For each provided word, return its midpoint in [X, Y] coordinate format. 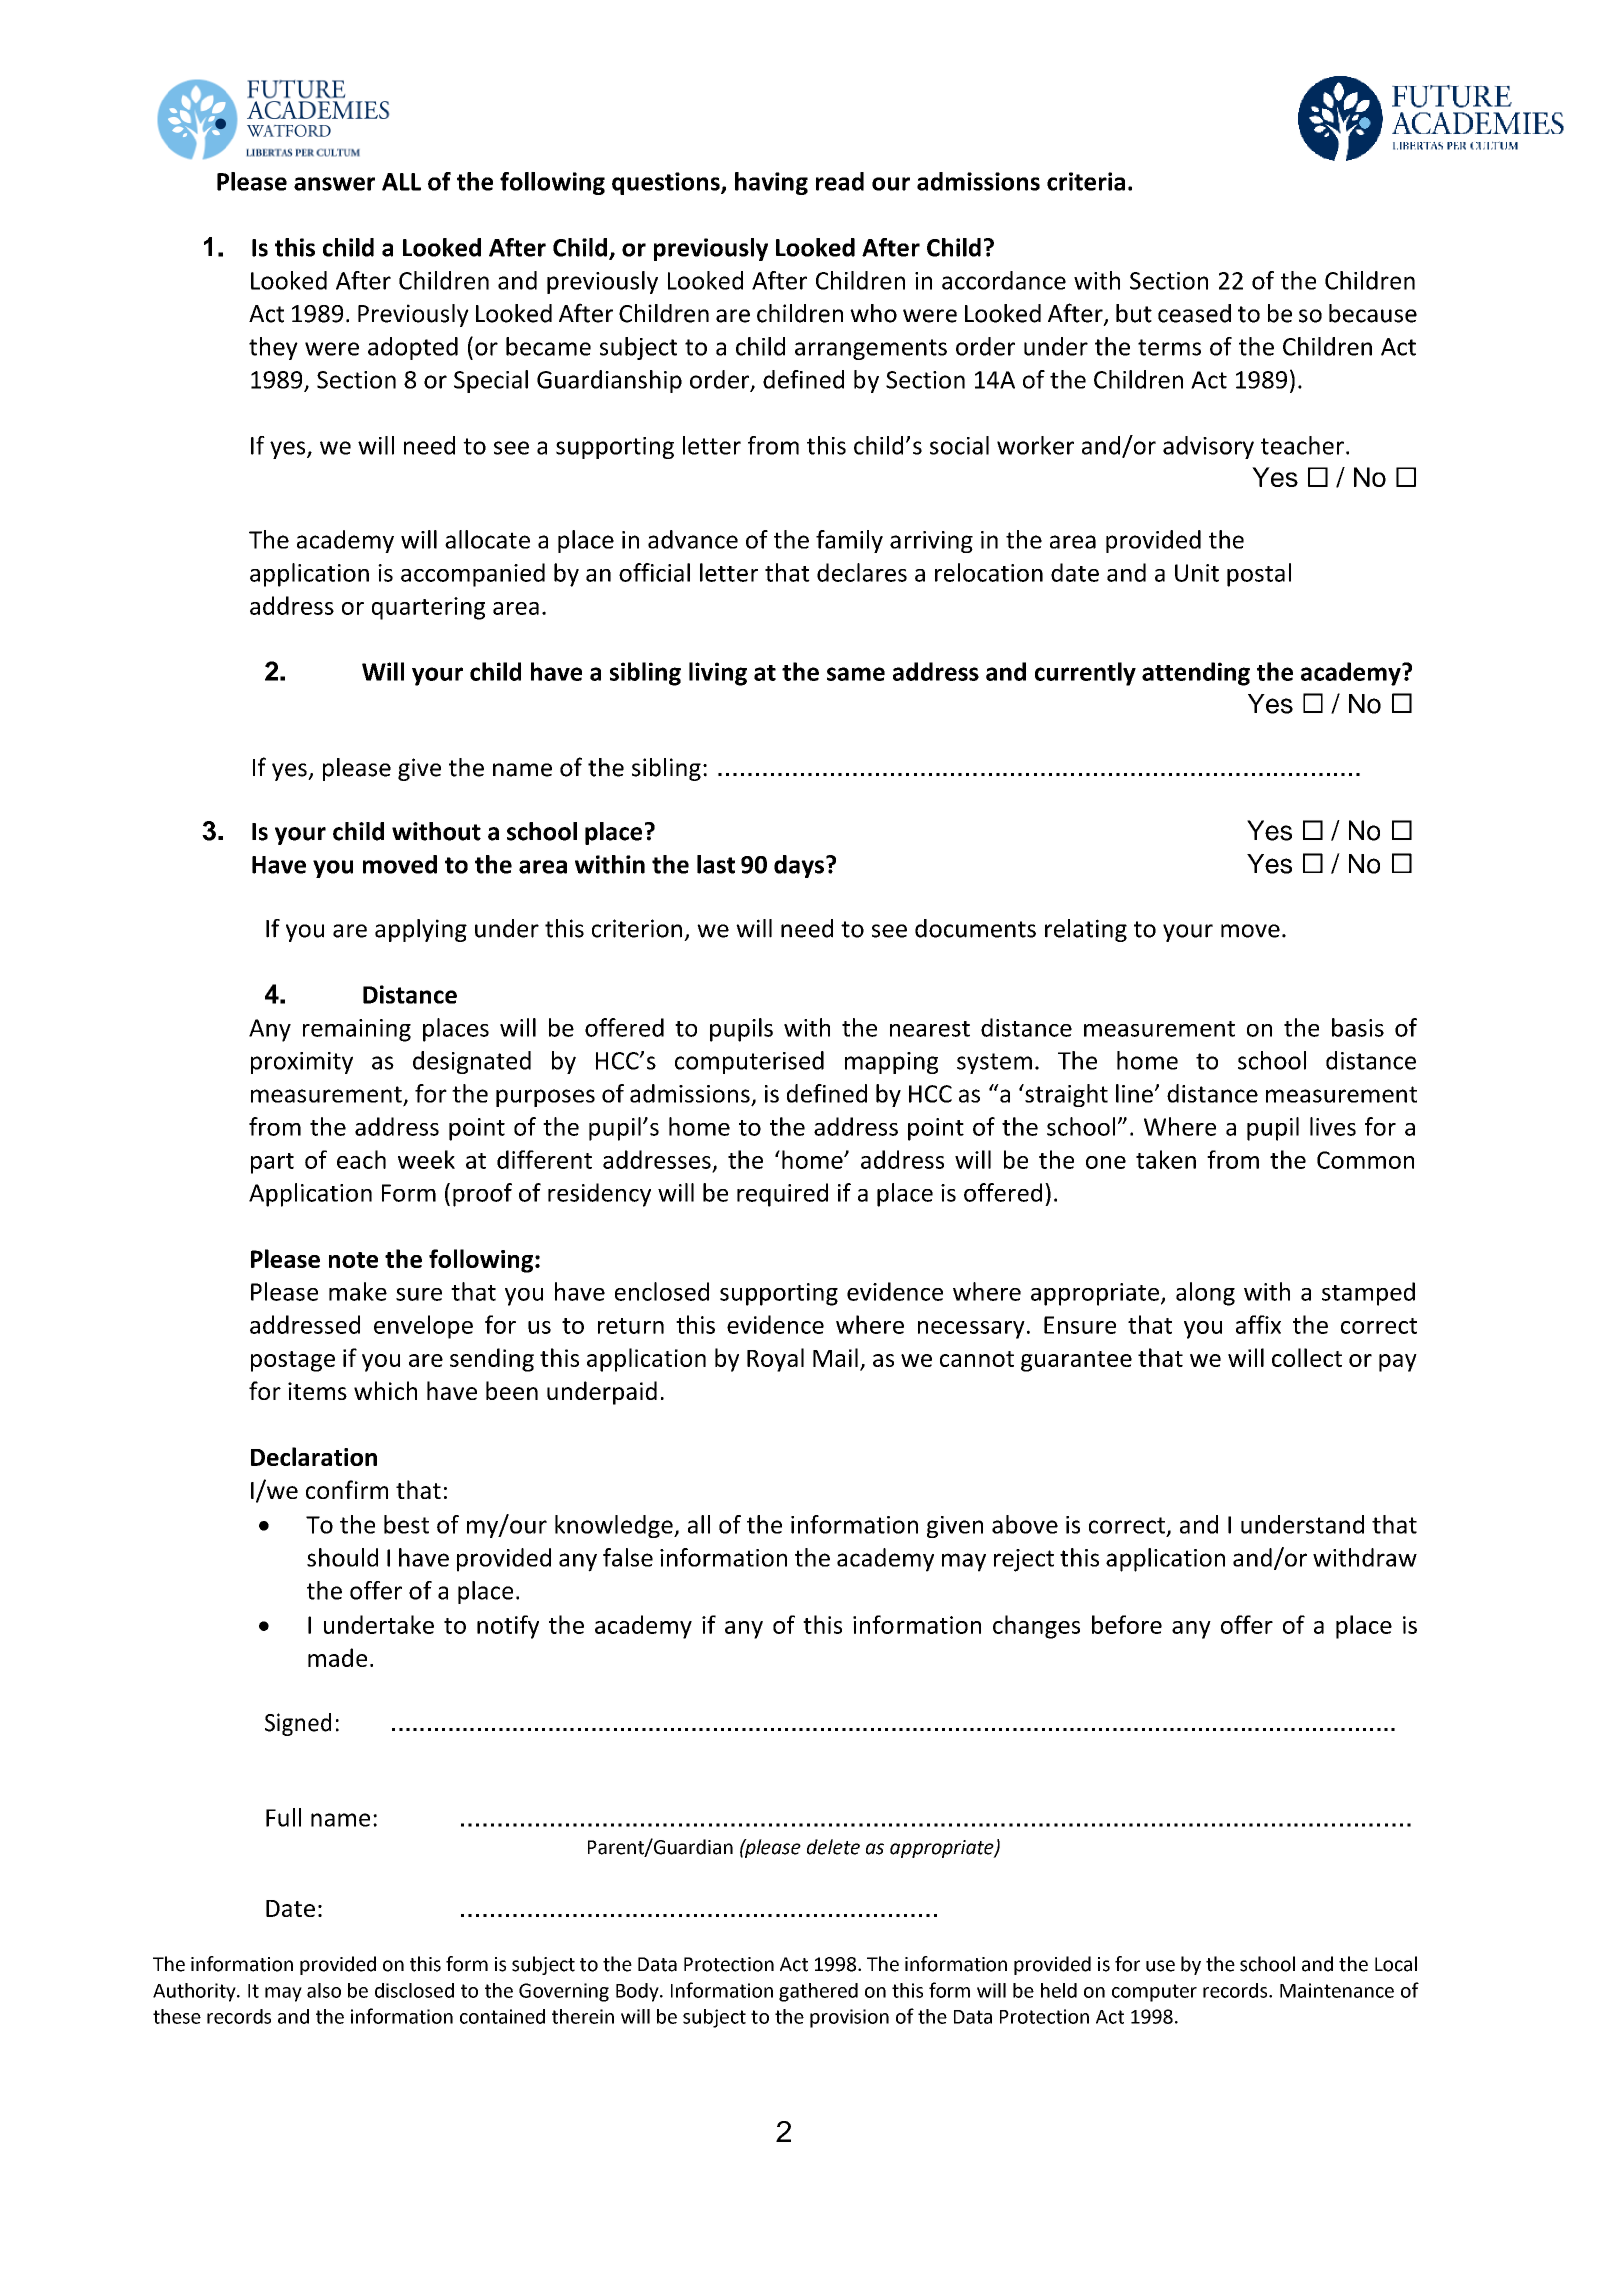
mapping [891, 1063]
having [771, 183]
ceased [1194, 313]
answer [334, 184]
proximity [302, 1063]
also [324, 1990]
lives [1333, 1126]
